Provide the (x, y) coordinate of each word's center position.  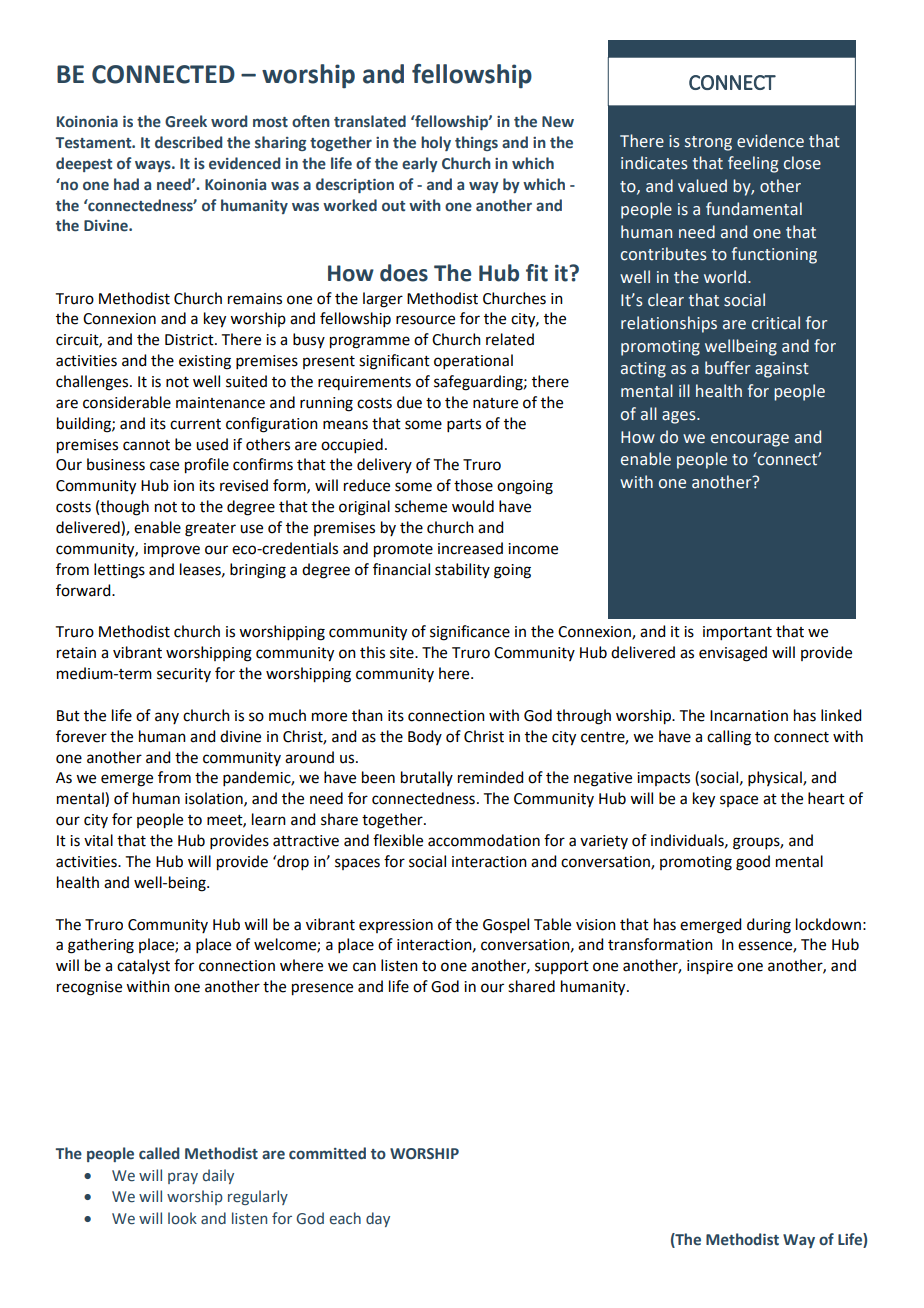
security (184, 675)
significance (470, 633)
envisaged (733, 654)
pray (183, 1178)
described (188, 142)
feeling (753, 164)
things (476, 143)
